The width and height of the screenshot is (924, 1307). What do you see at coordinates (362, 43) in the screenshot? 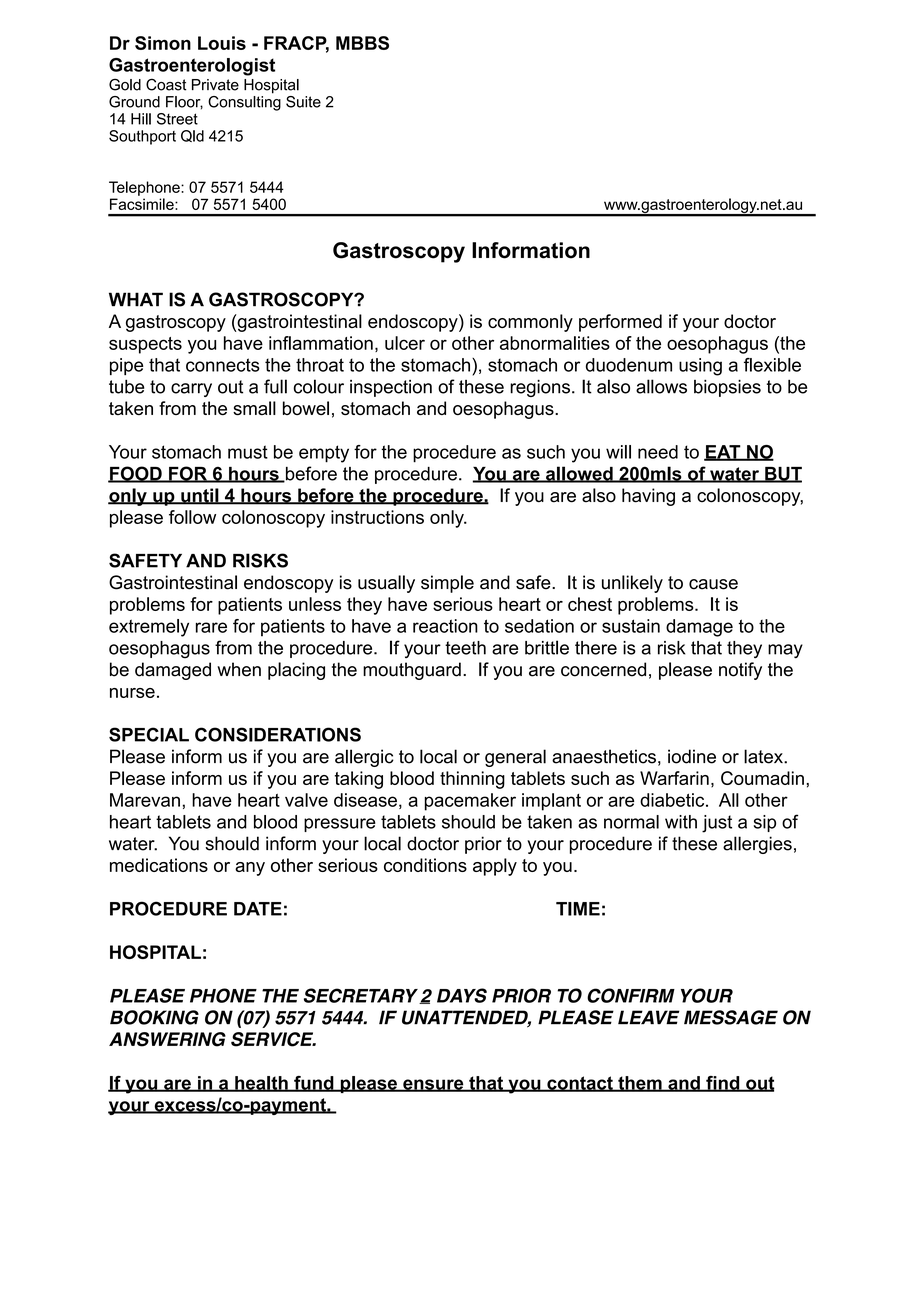
I see `MBBS` at bounding box center [362, 43].
